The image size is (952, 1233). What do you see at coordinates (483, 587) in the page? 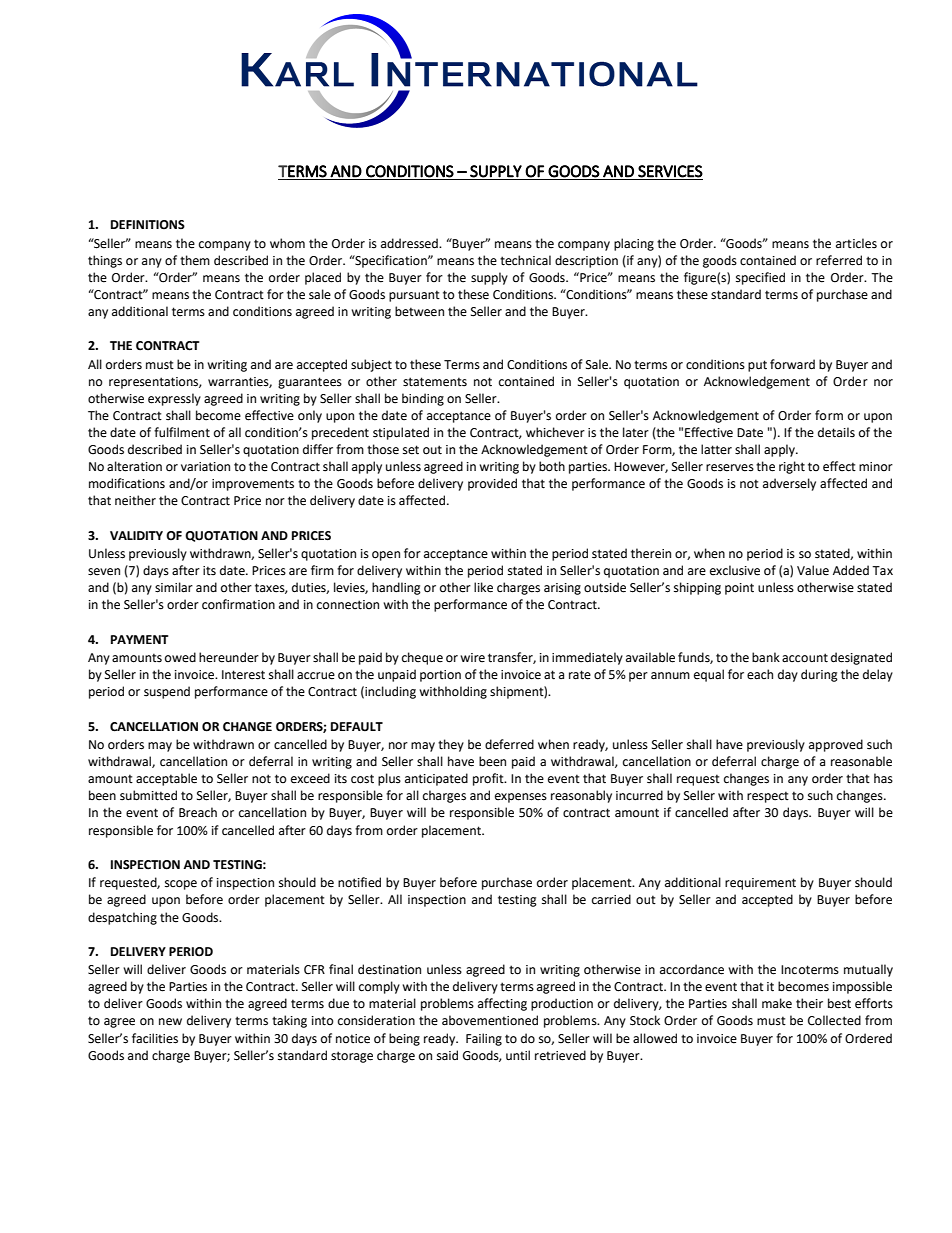
I see `like` at bounding box center [483, 587].
